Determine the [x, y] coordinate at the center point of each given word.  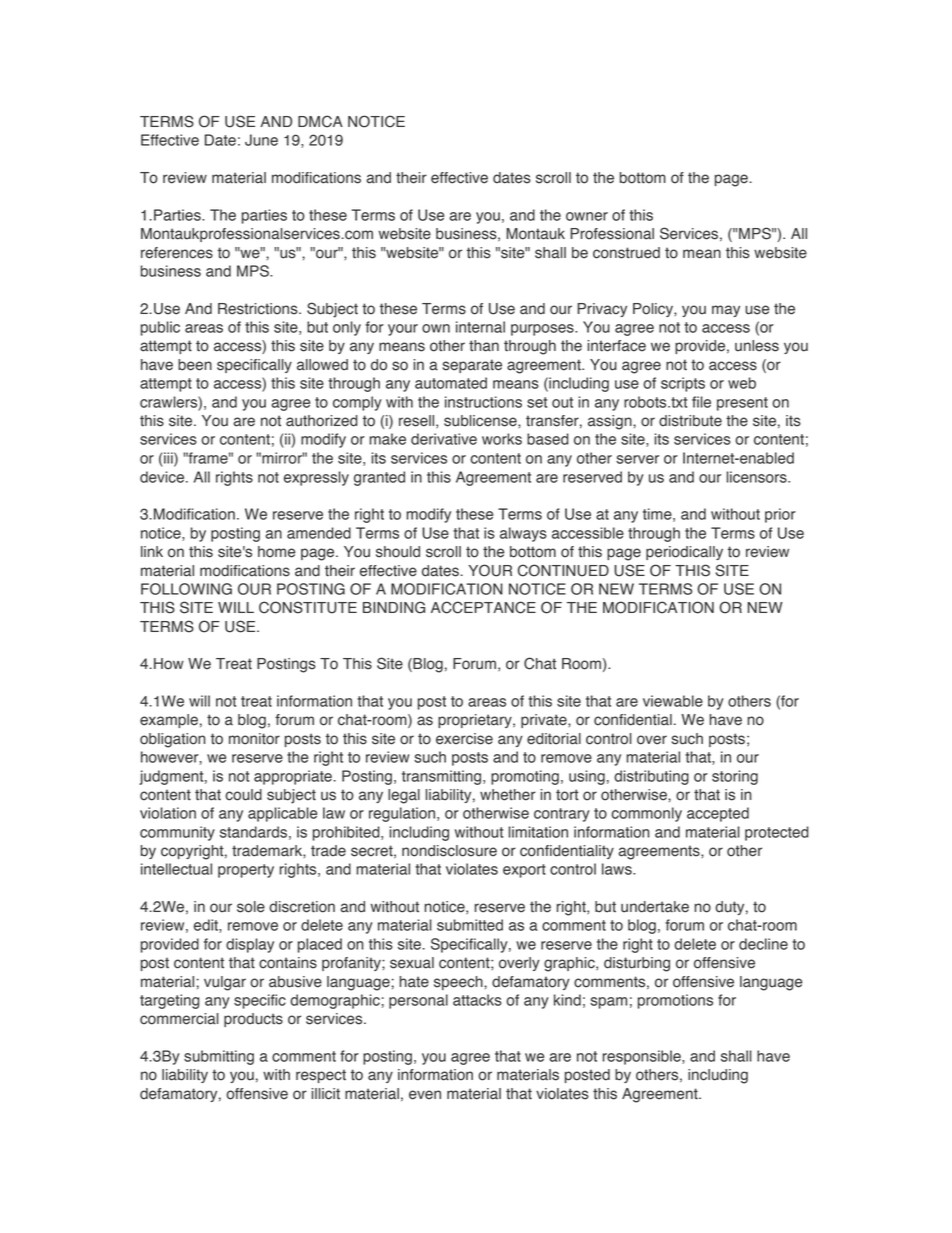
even [425, 1095]
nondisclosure [449, 851]
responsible [643, 1057]
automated [451, 383]
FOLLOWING [186, 589]
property [246, 871]
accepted [718, 814]
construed [626, 253]
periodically [684, 553]
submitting [219, 1057]
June [261, 140]
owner [587, 216]
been [195, 365]
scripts [683, 384]
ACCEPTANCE [483, 607]
